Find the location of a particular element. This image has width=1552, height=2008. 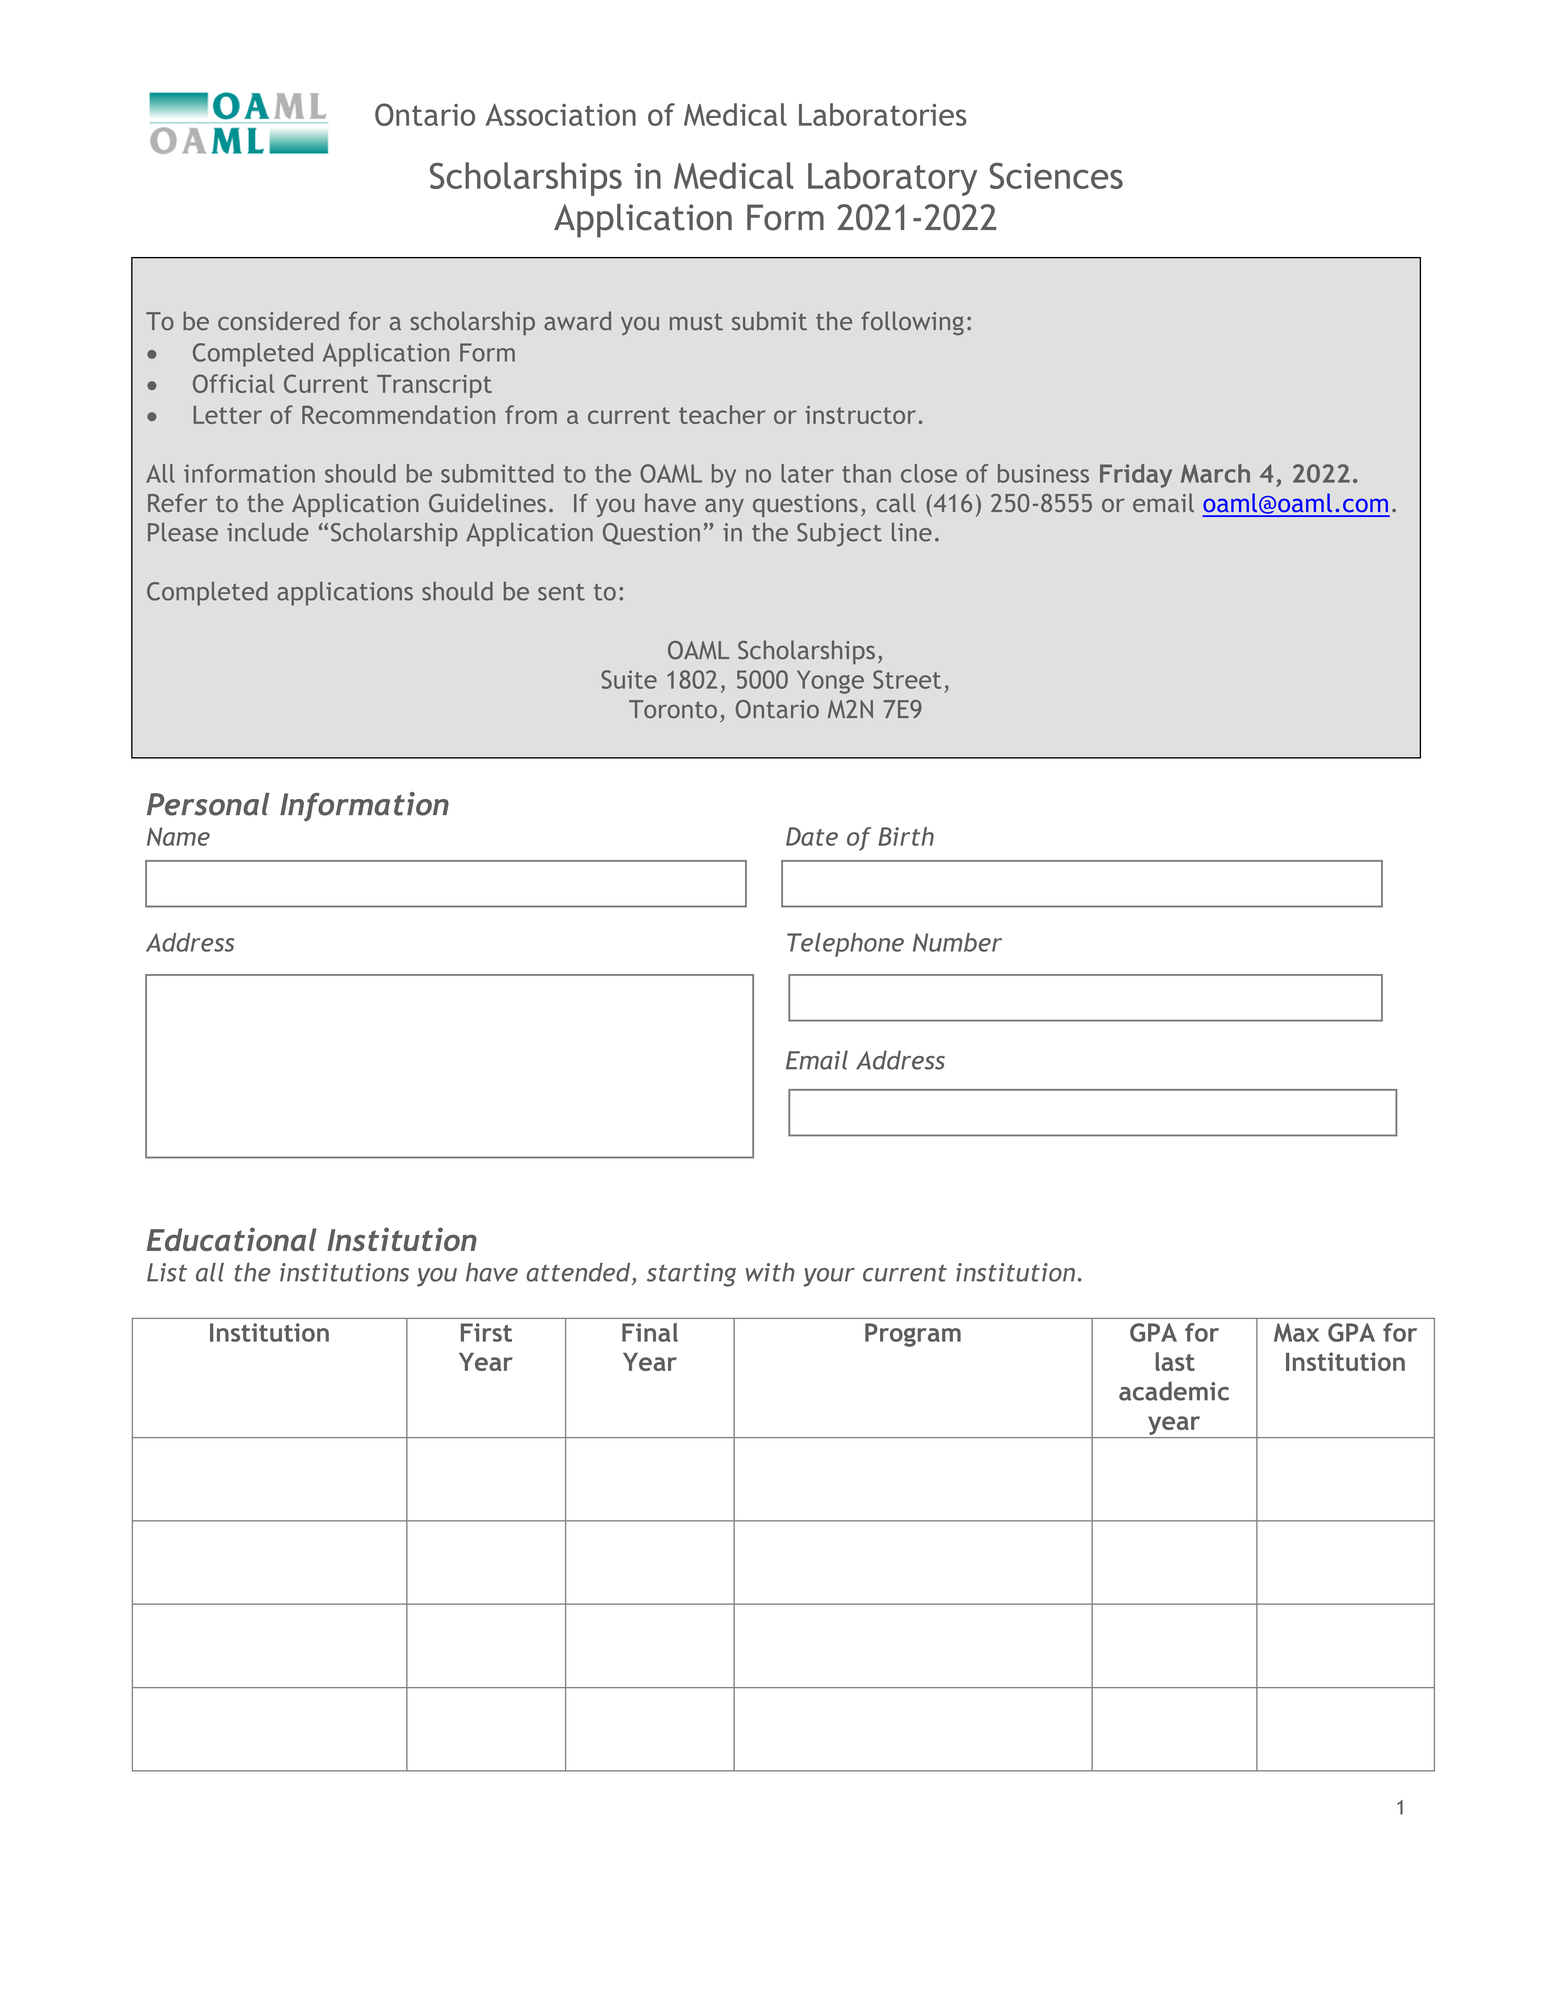

Final is located at coordinates (650, 1332).
